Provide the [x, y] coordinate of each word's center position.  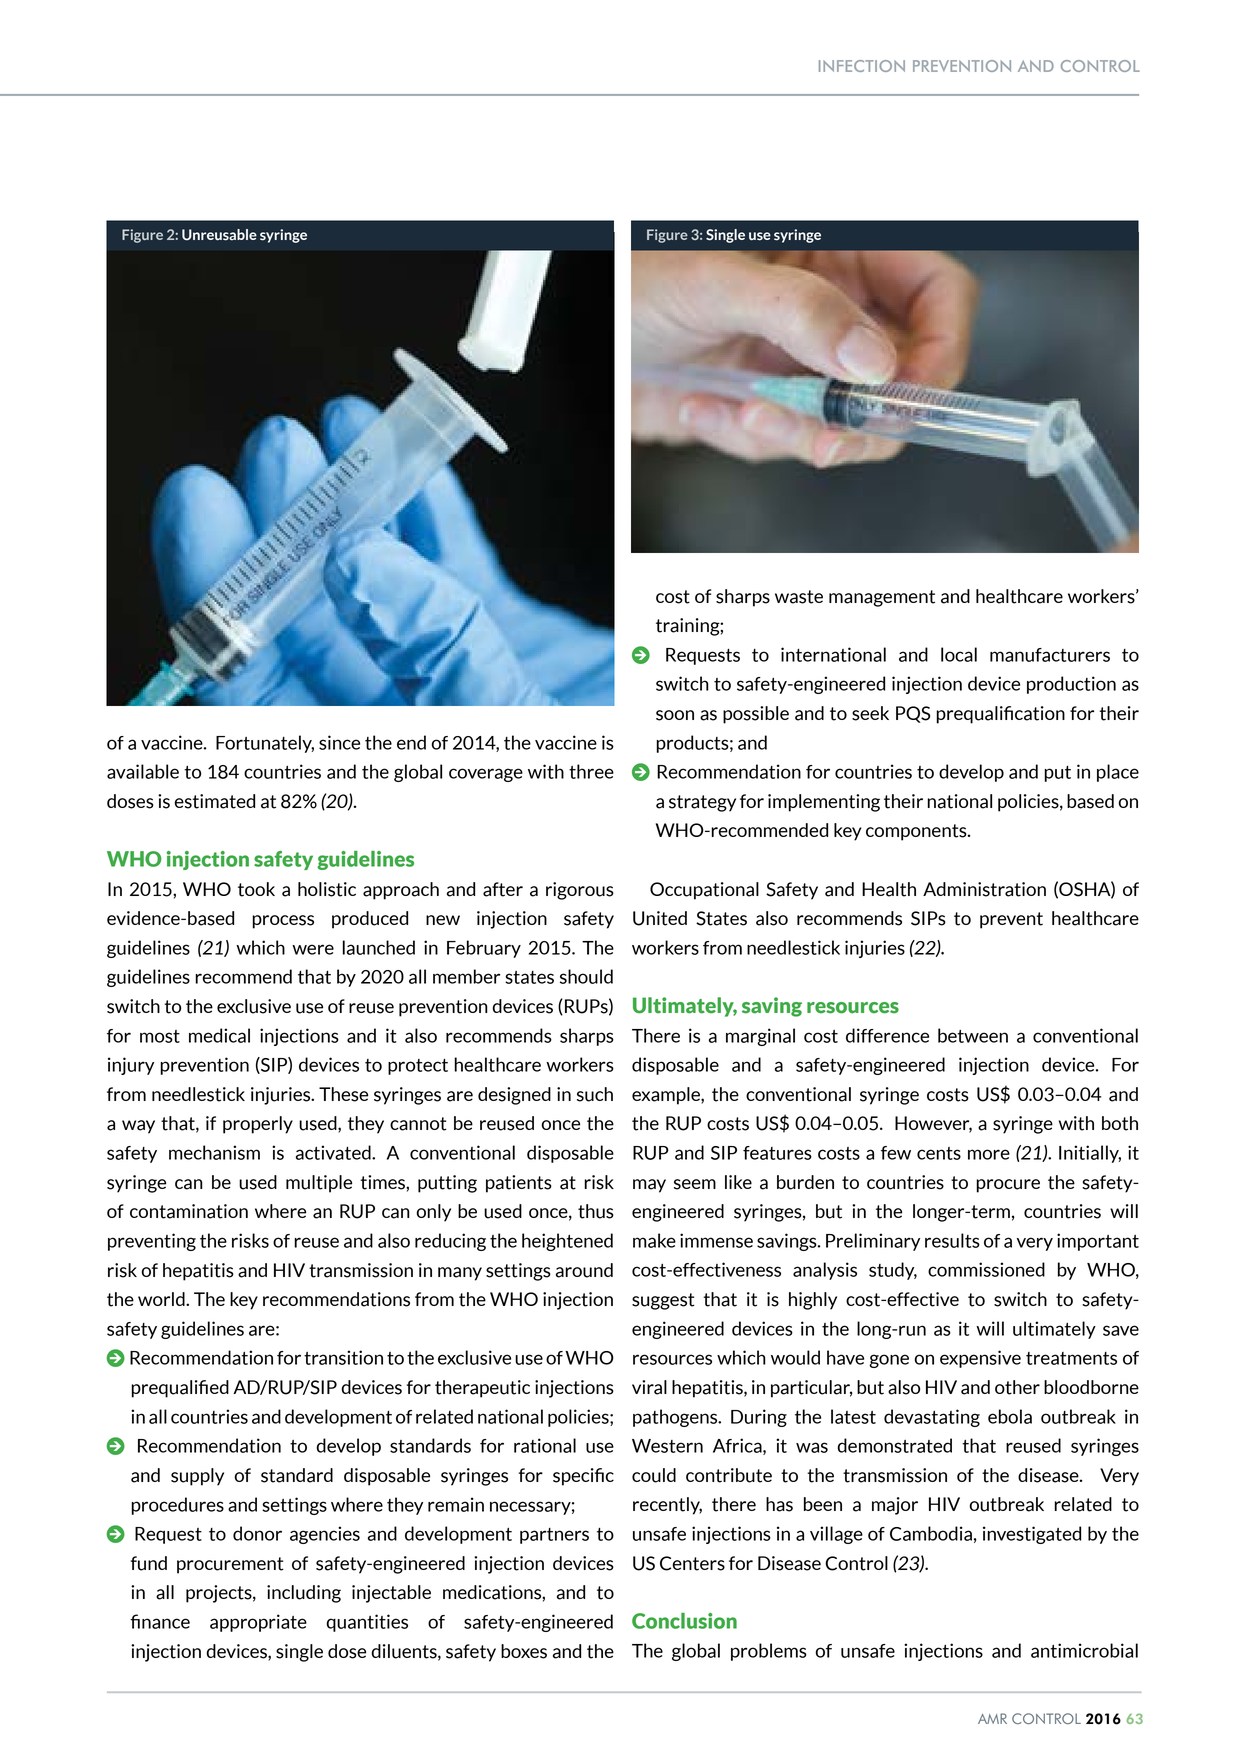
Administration [984, 889]
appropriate [258, 1623]
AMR [992, 1718]
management [882, 598]
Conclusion [684, 1621]
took [256, 889]
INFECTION [862, 66]
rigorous [580, 891]
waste [799, 597]
